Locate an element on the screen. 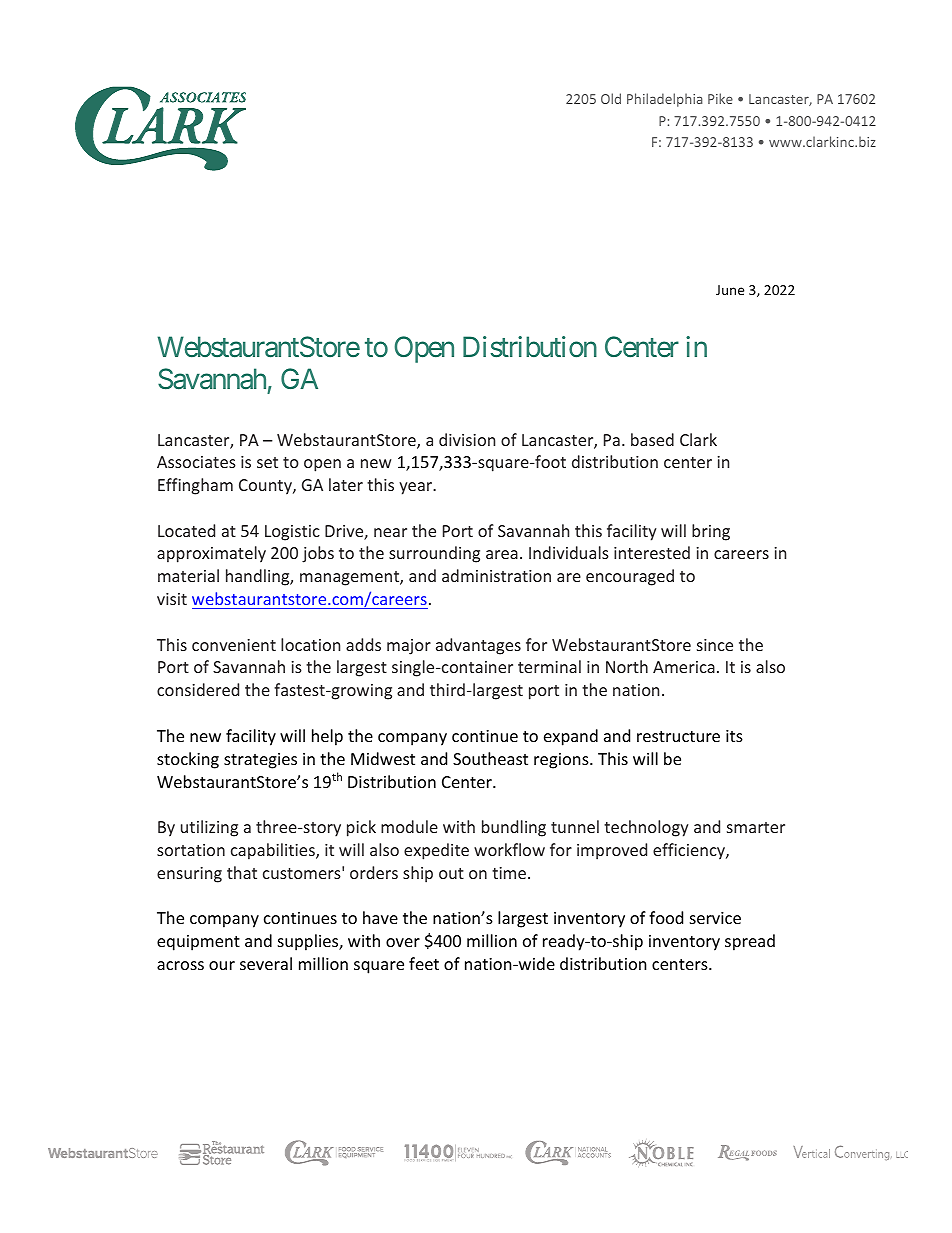 Image resolution: width=952 pixels, height=1233 pixels. several is located at coordinates (266, 963).
